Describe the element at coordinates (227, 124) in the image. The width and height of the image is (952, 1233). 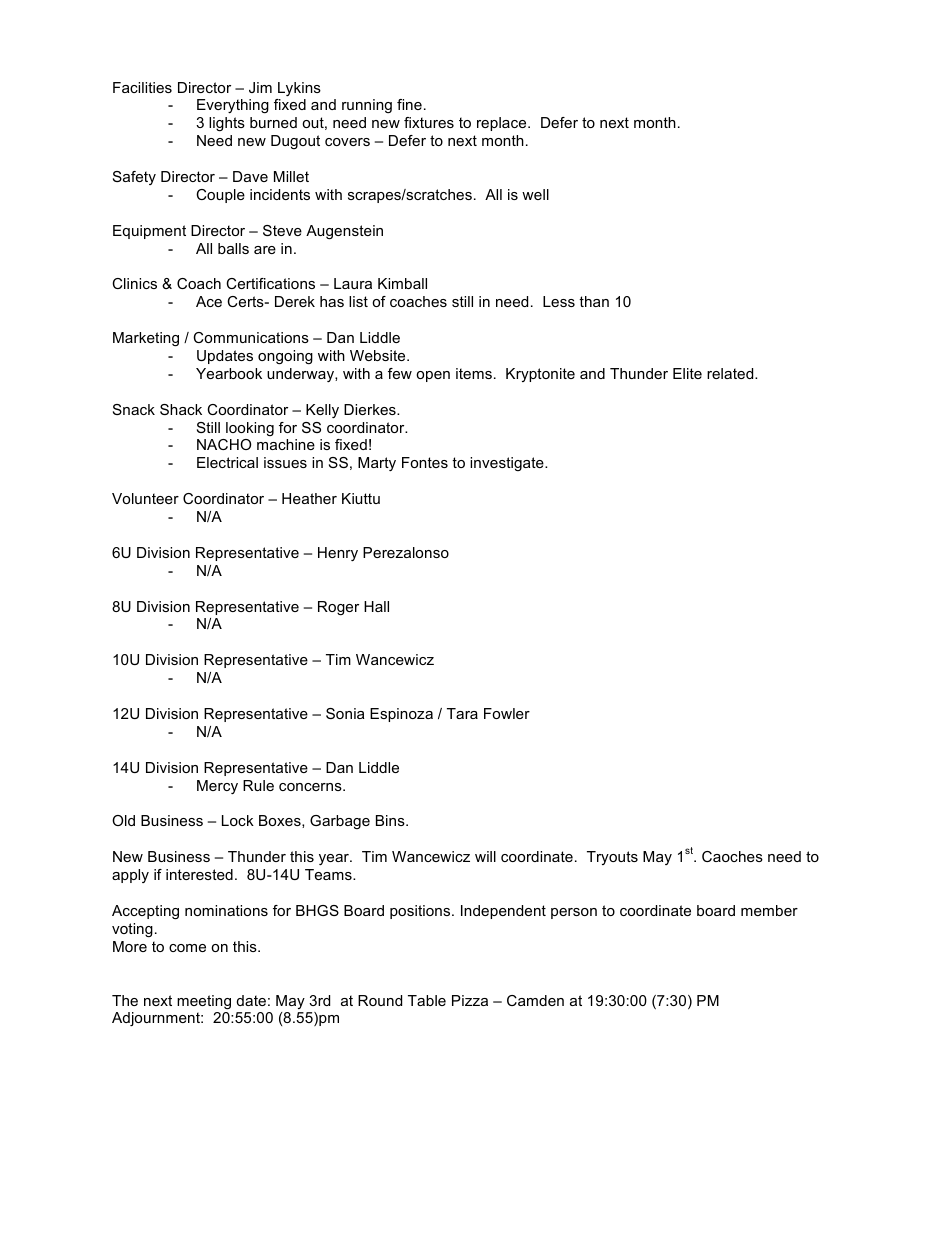
I see `lights` at that location.
